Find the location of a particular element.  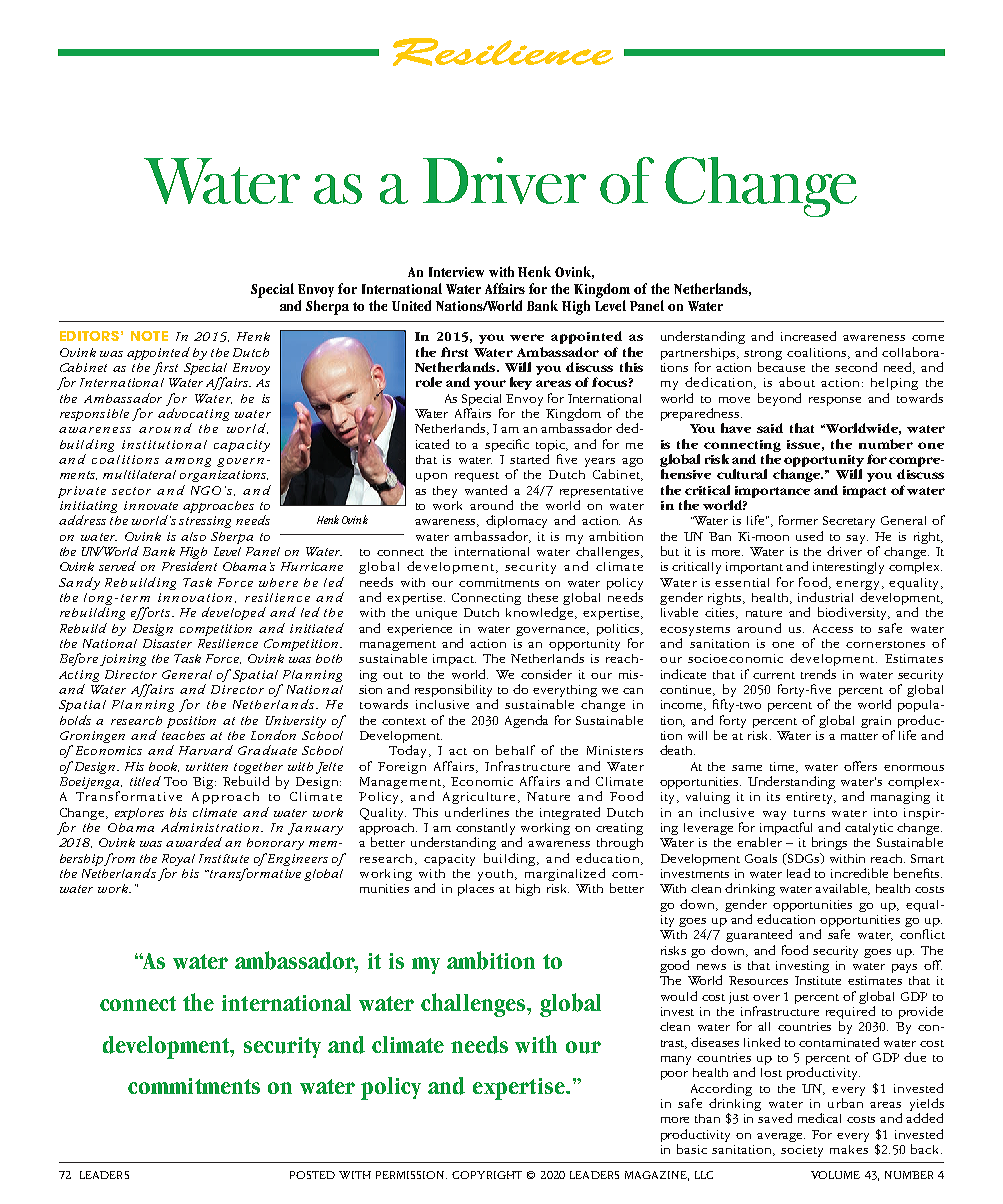

places is located at coordinates (476, 890).
